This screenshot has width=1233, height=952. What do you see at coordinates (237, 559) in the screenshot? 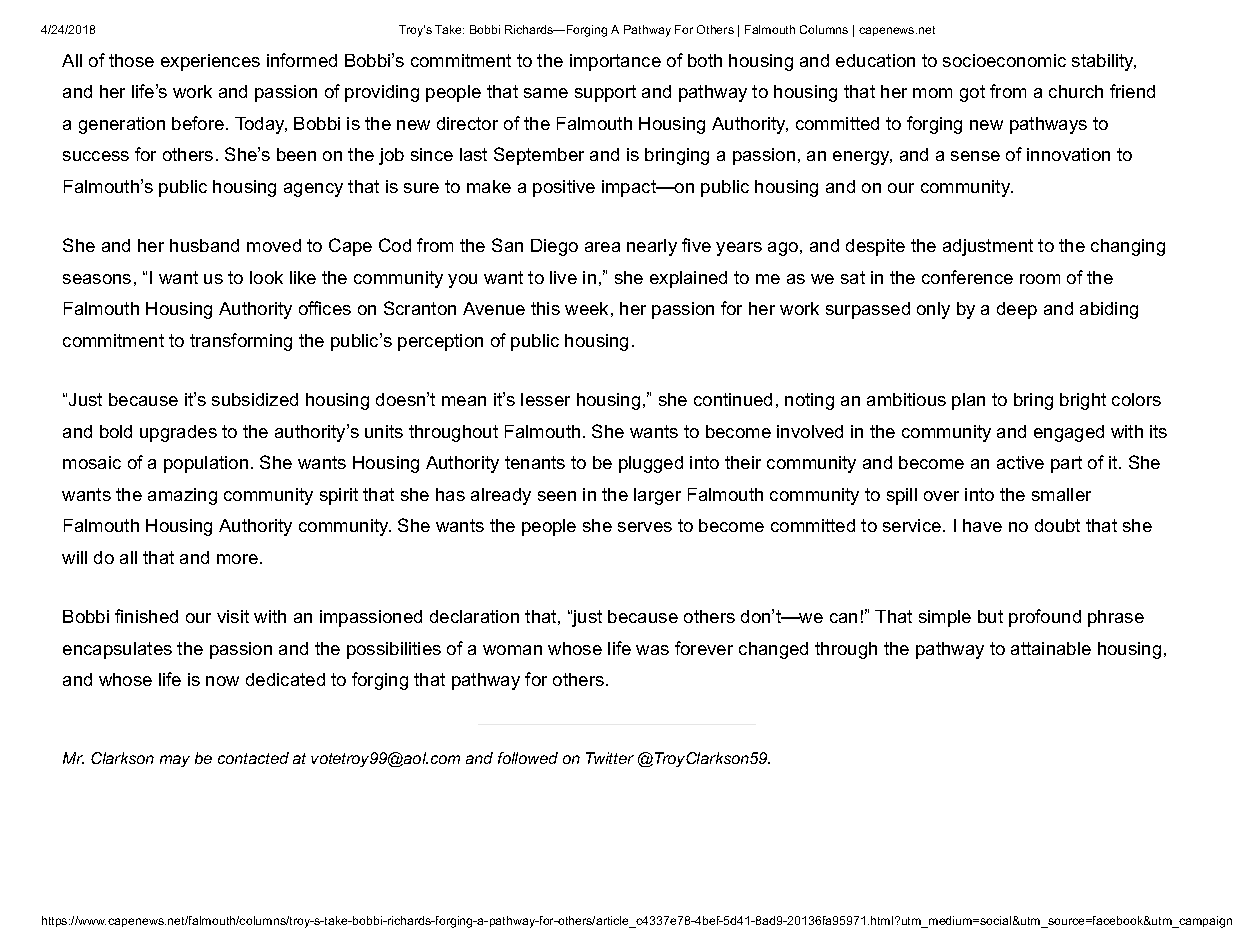
I see `more` at bounding box center [237, 559].
